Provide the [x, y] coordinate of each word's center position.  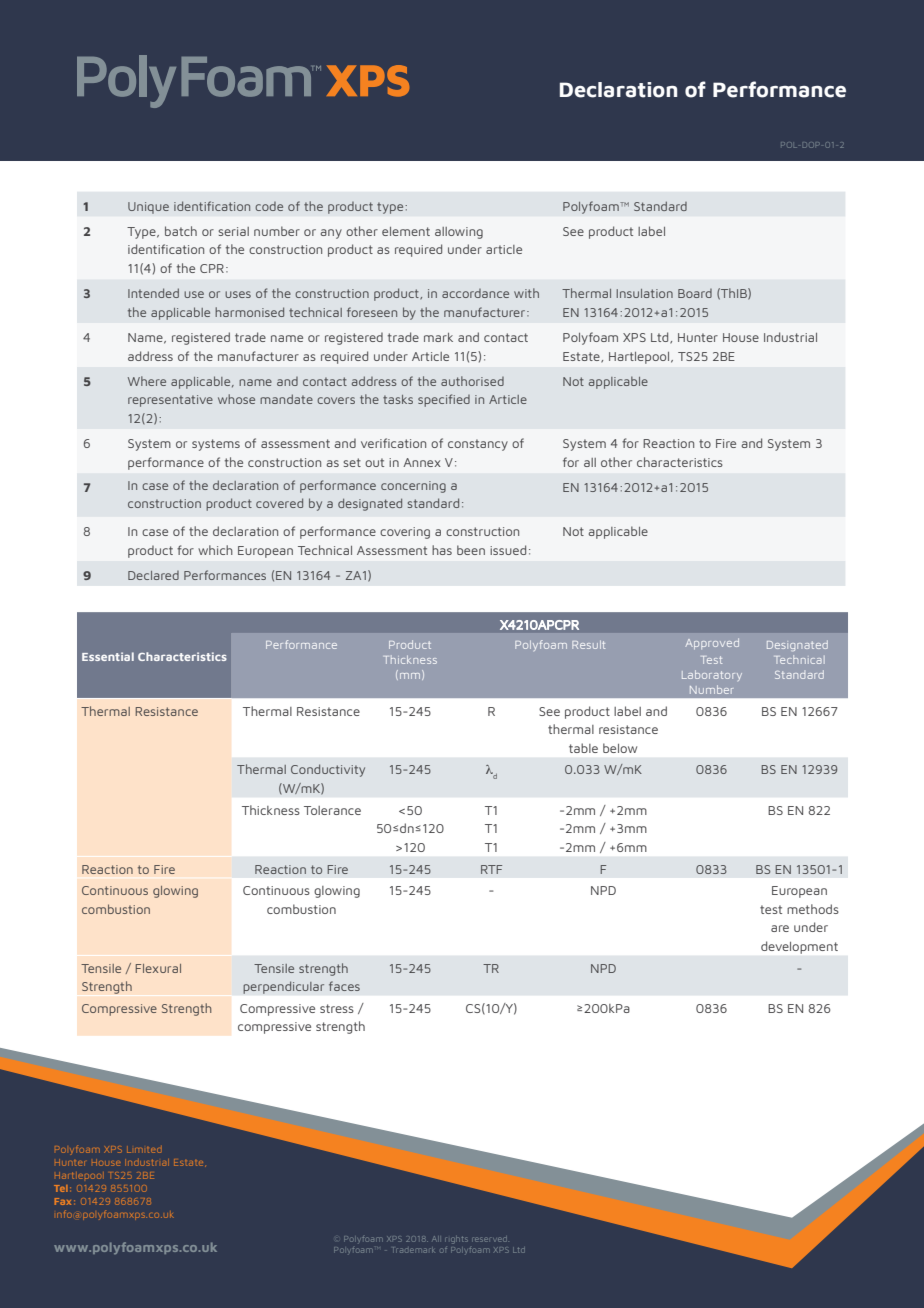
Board [695, 293]
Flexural [158, 968]
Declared [153, 575]
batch [181, 231]
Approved [712, 643]
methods [813, 909]
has [442, 550]
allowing [459, 233]
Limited [144, 1150]
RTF [491, 869]
